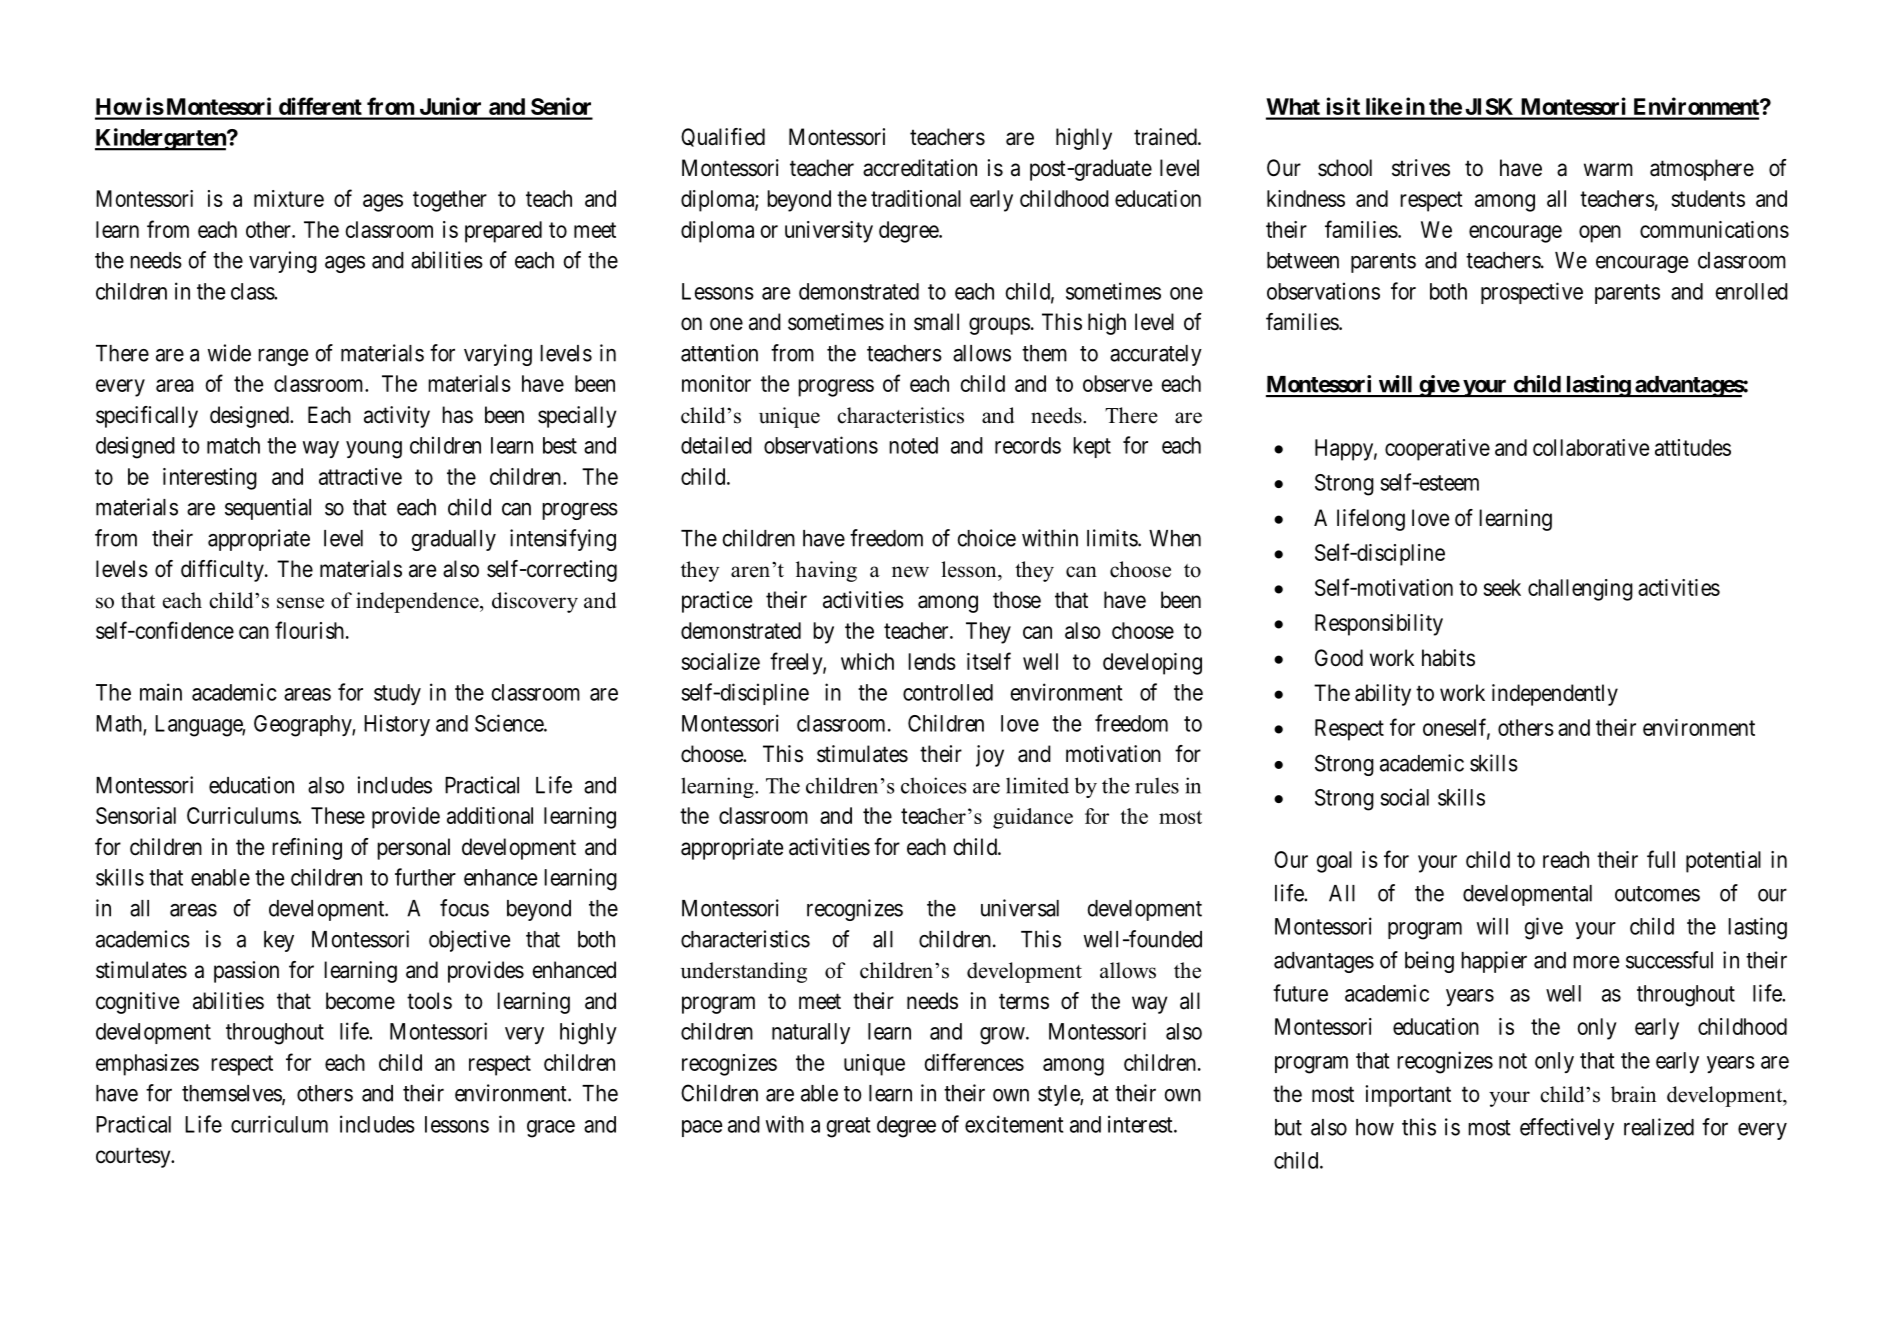 Image resolution: width=1882 pixels, height=1331 pixels. I want to click on attractive, so click(360, 476).
